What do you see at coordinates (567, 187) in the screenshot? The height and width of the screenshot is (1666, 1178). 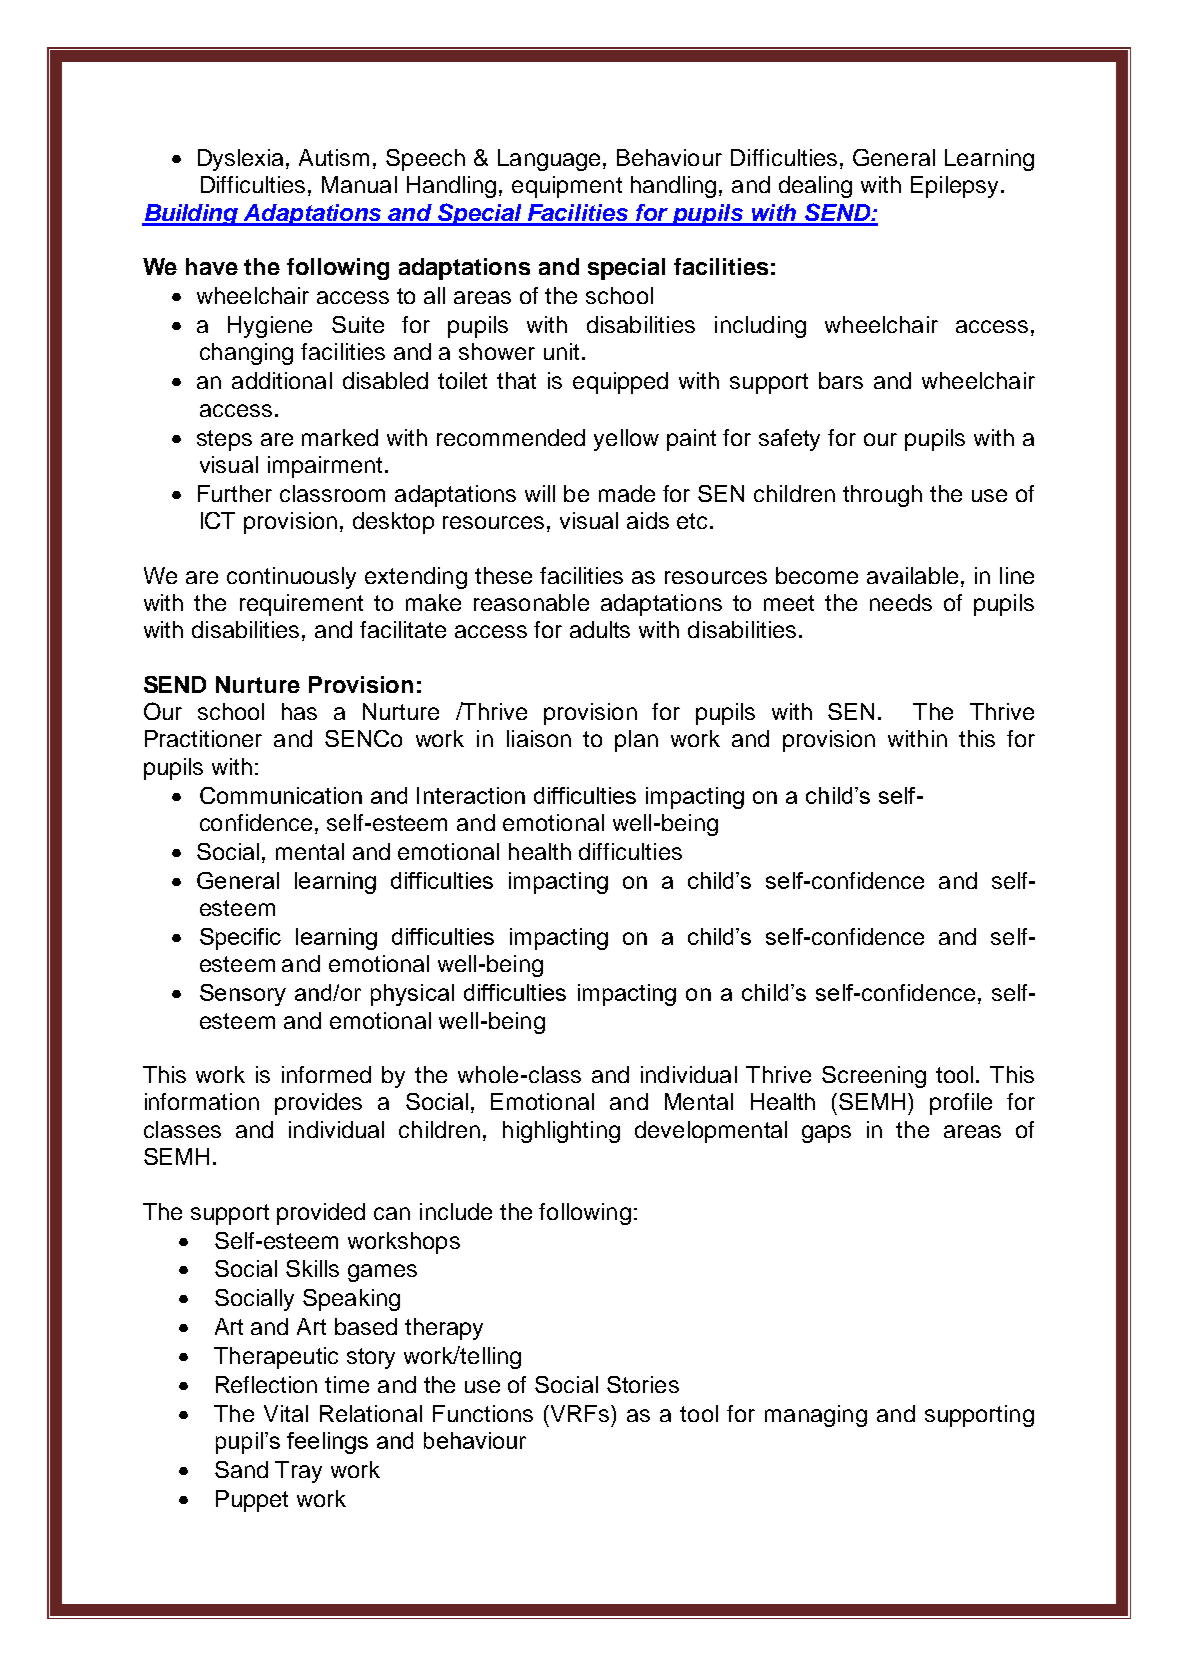 I see `equipment` at bounding box center [567, 187].
